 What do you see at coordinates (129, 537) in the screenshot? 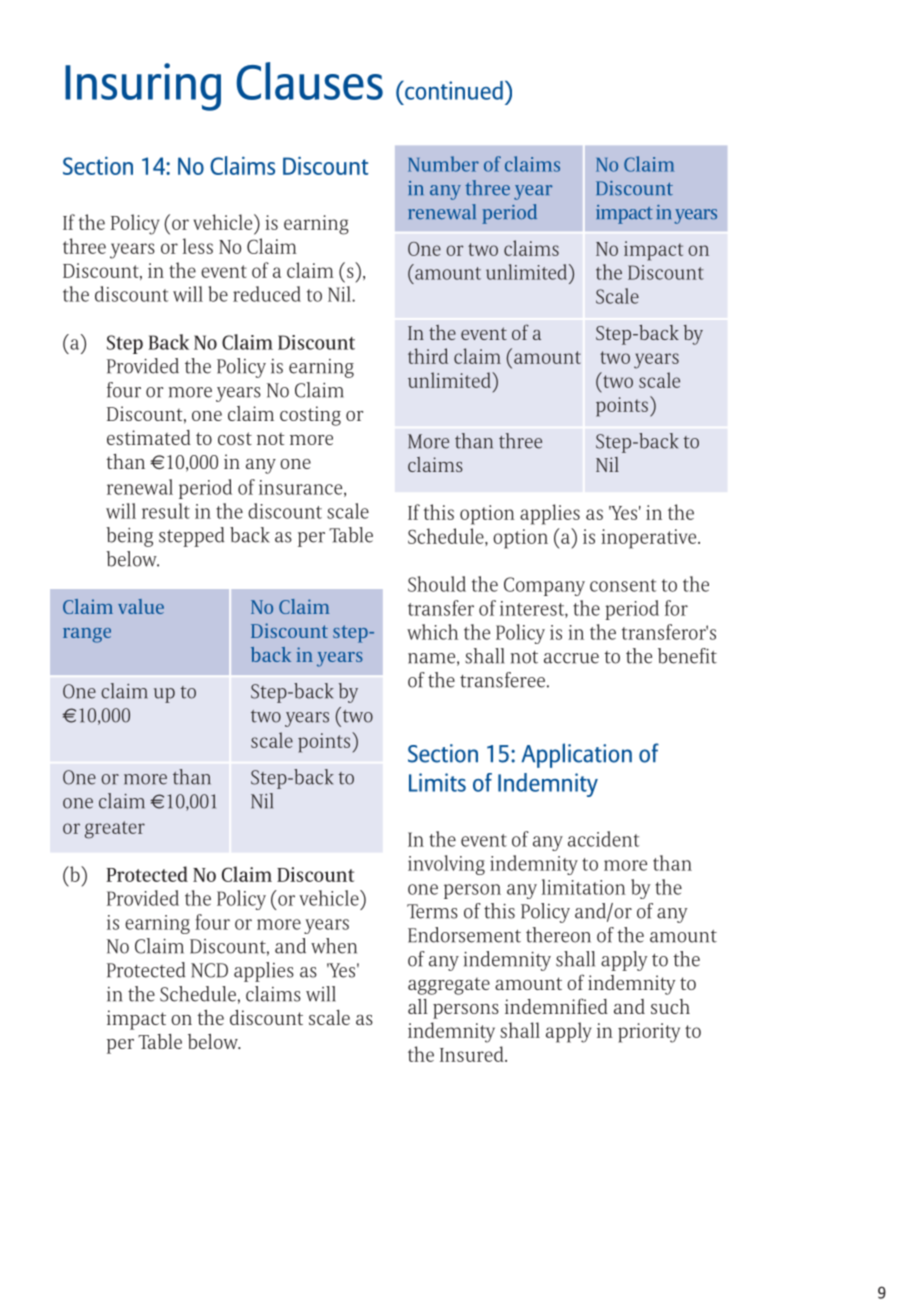
I see `being` at bounding box center [129, 537].
